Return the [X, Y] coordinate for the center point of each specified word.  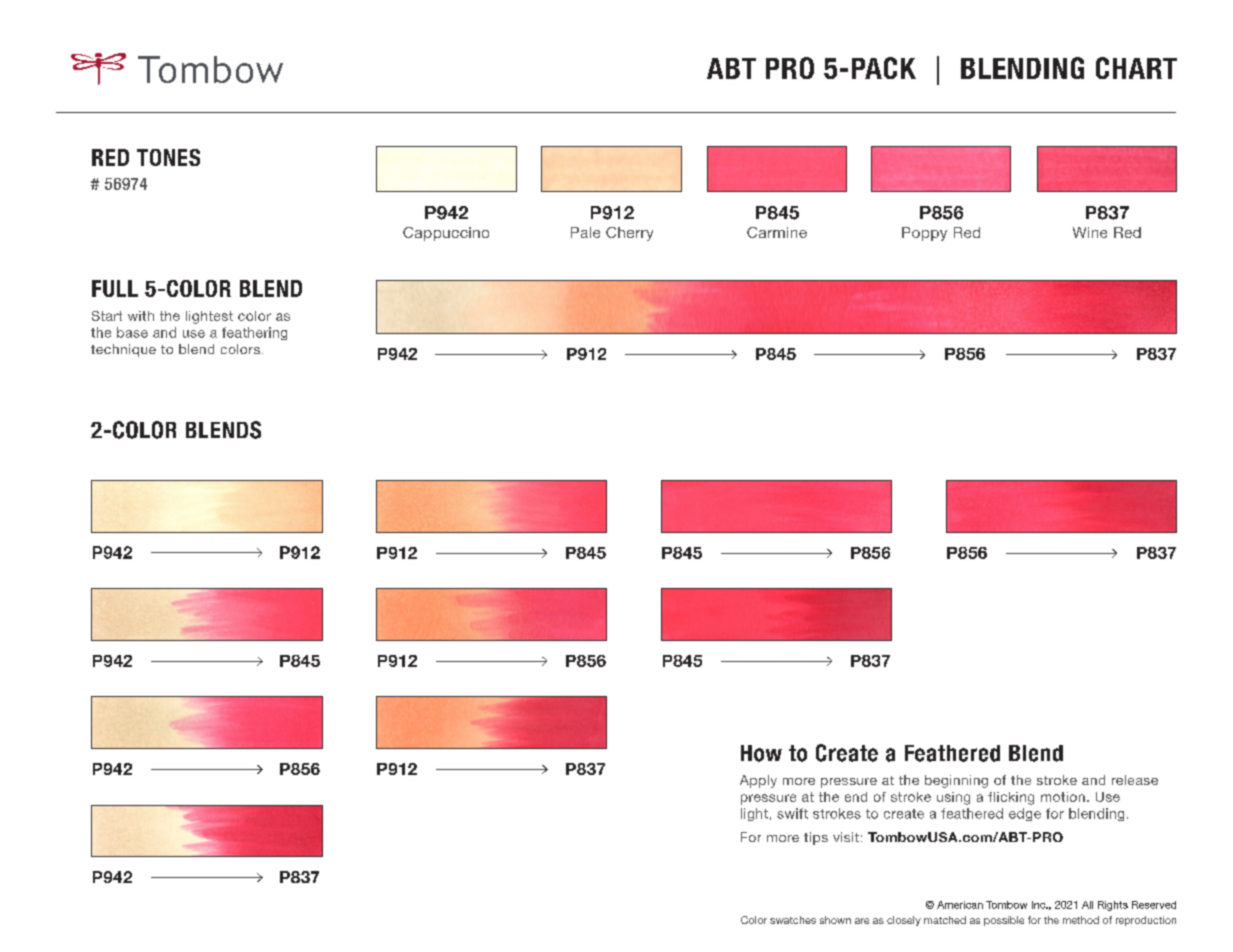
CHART [1136, 68]
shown [835, 920]
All [1087, 905]
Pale [585, 232]
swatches [793, 920]
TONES [168, 157]
